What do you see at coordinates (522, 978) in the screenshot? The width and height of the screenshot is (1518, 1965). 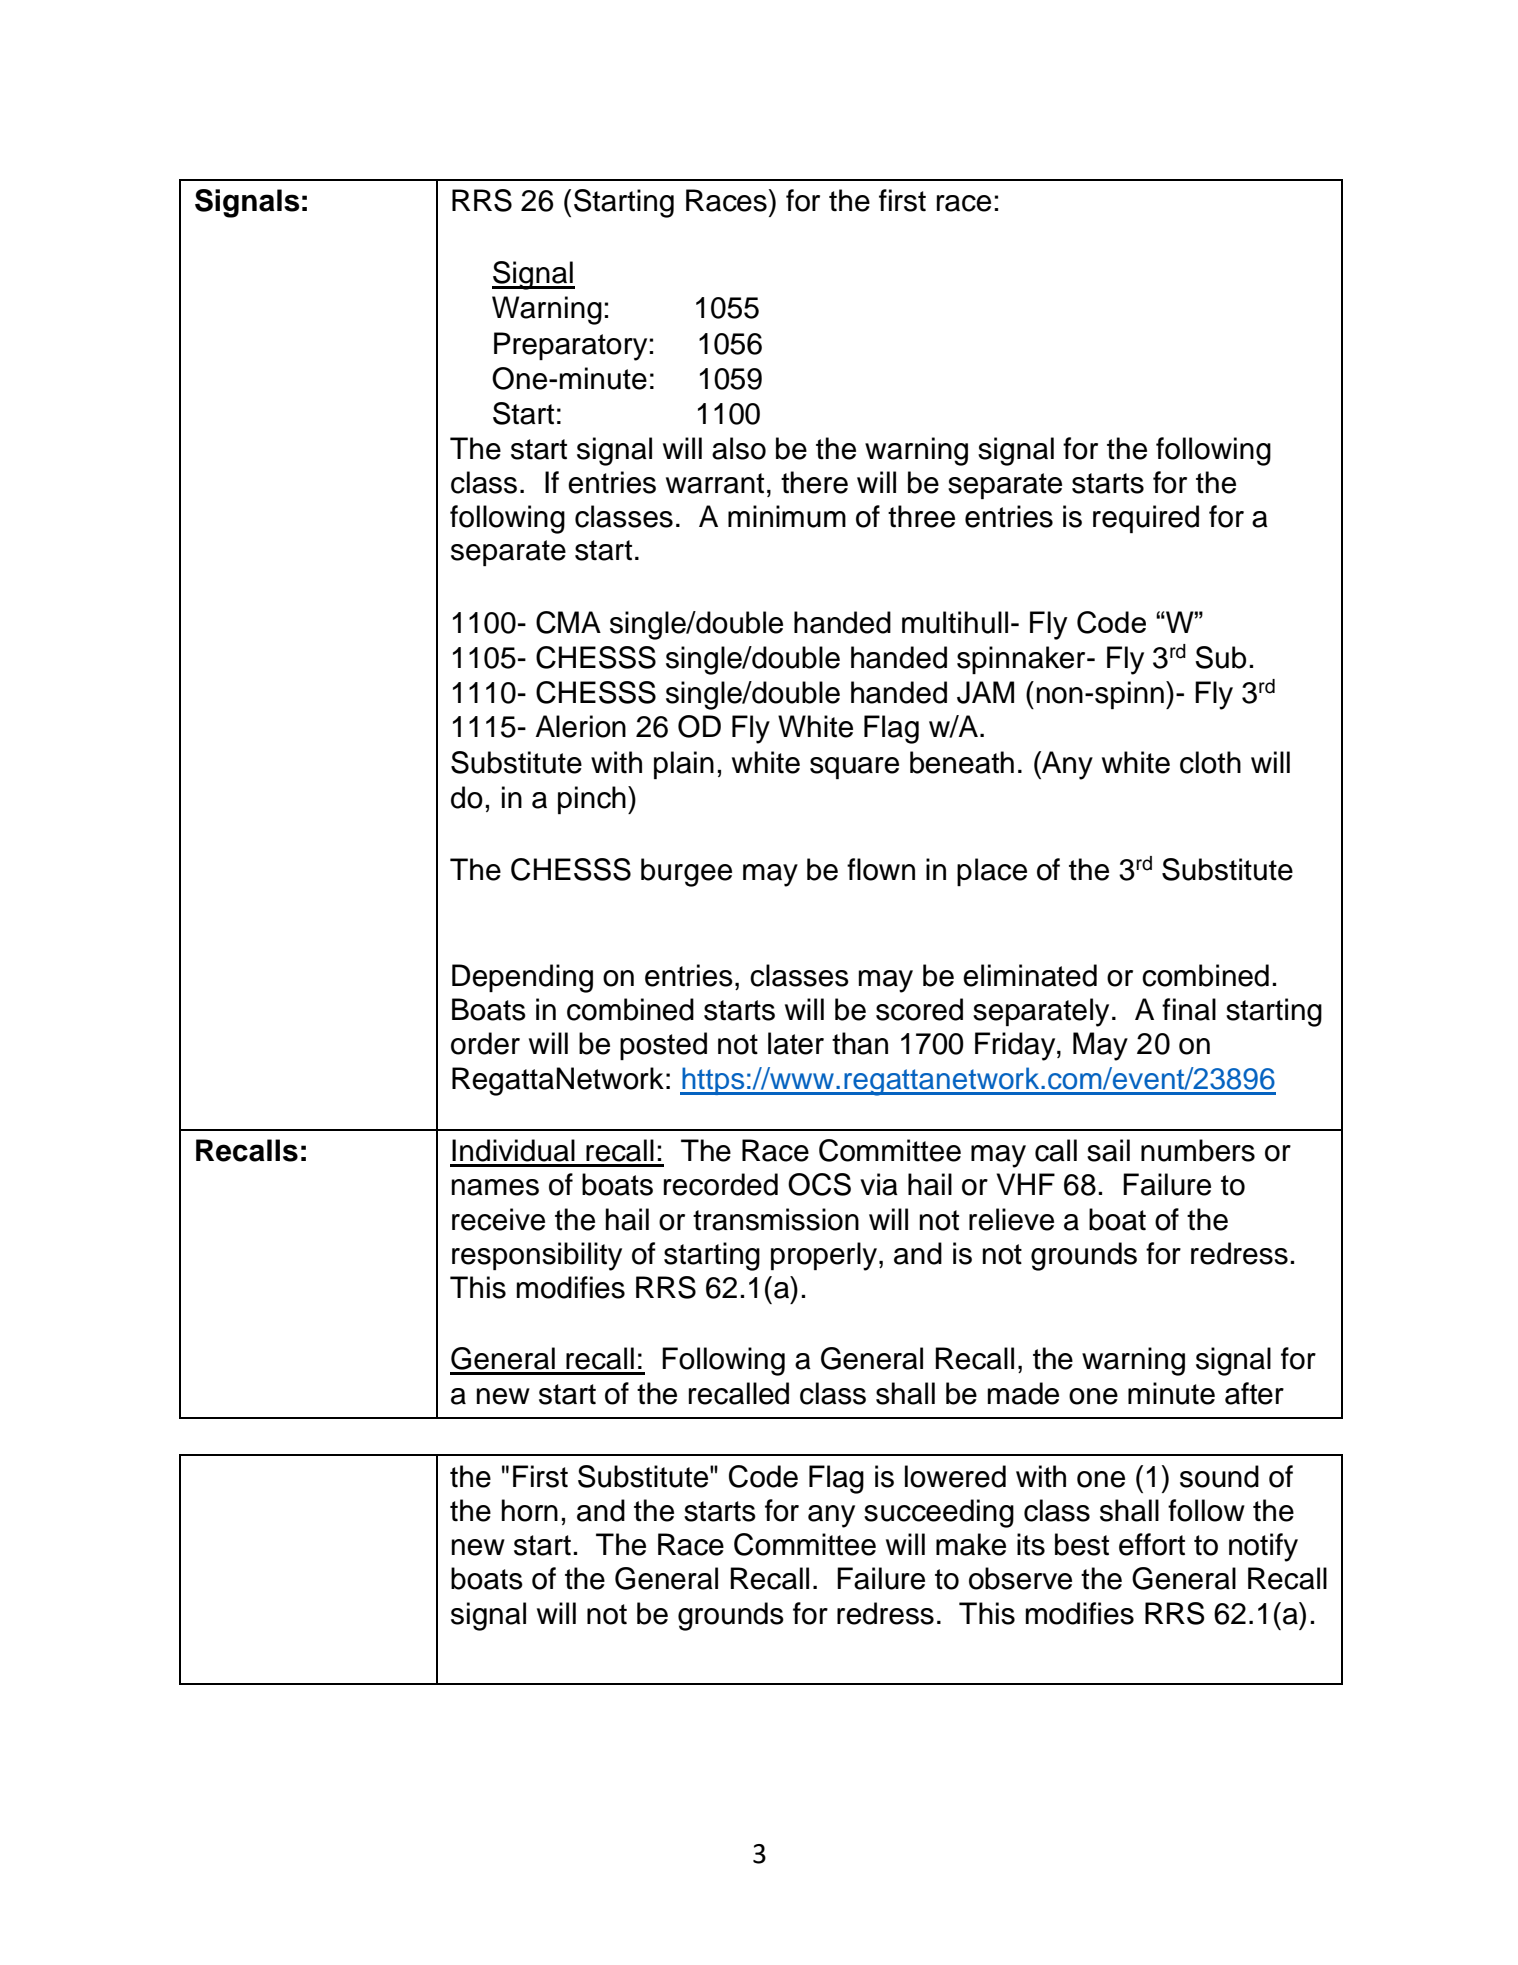 I see `Depending` at bounding box center [522, 978].
